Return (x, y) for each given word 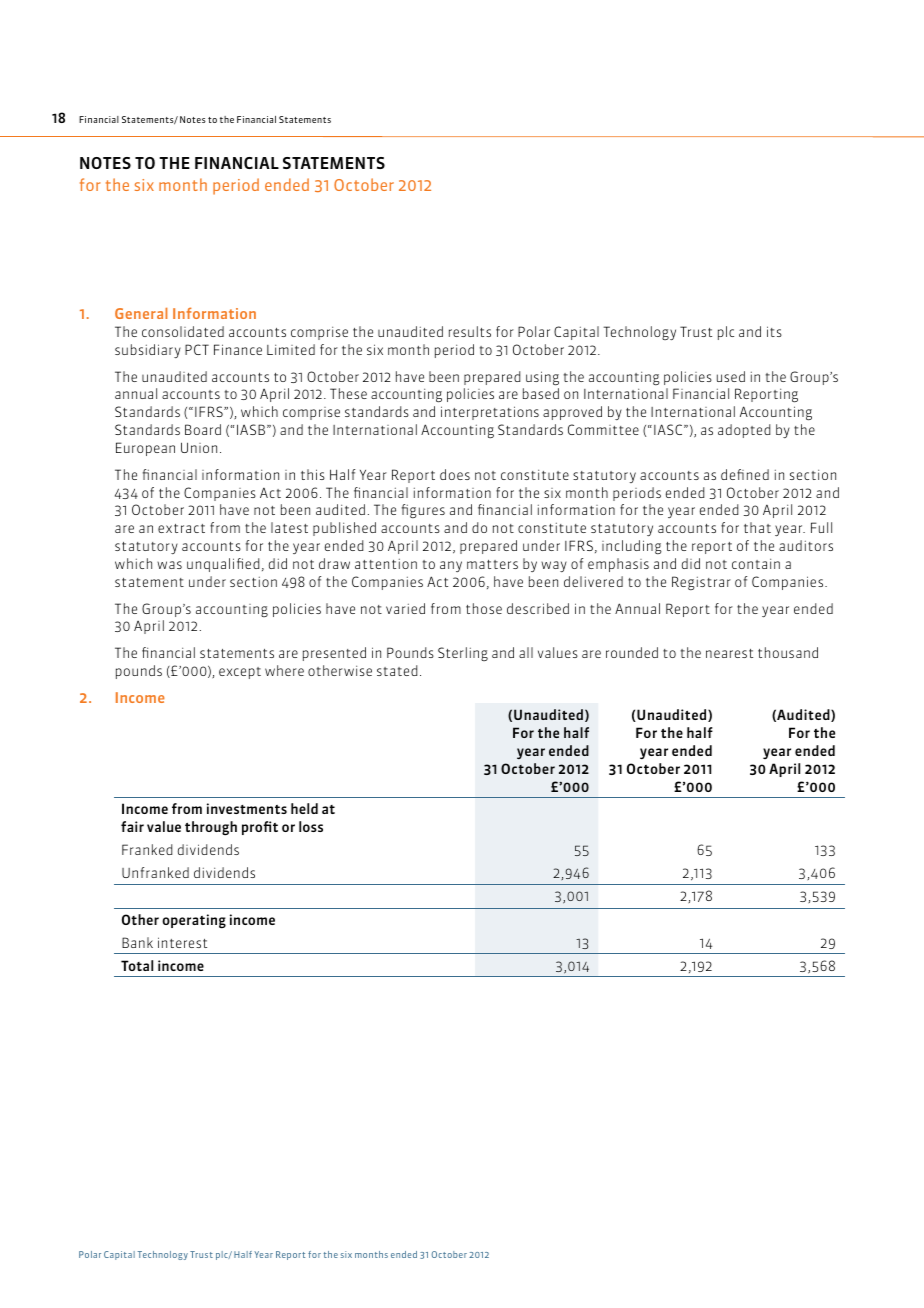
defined (745, 474)
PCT (197, 349)
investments (247, 808)
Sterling (463, 654)
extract (181, 528)
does (455, 474)
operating (194, 921)
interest (182, 942)
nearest (729, 653)
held (304, 808)
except (240, 673)
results (470, 331)
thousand (788, 652)
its (774, 331)
